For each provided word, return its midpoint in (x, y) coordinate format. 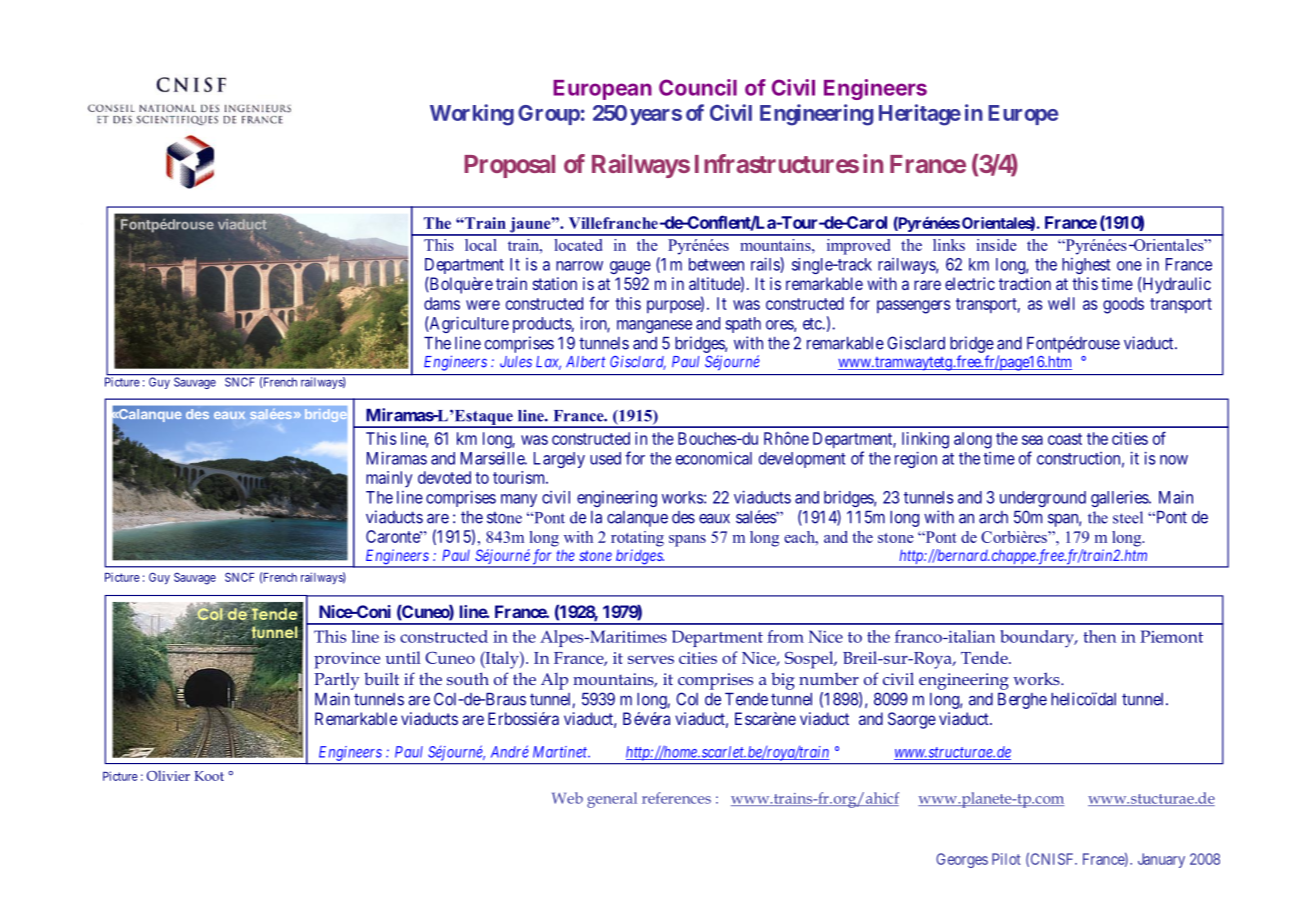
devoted (444, 477)
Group (549, 115)
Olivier (168, 775)
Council (698, 87)
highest (1086, 266)
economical (714, 458)
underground (1043, 499)
